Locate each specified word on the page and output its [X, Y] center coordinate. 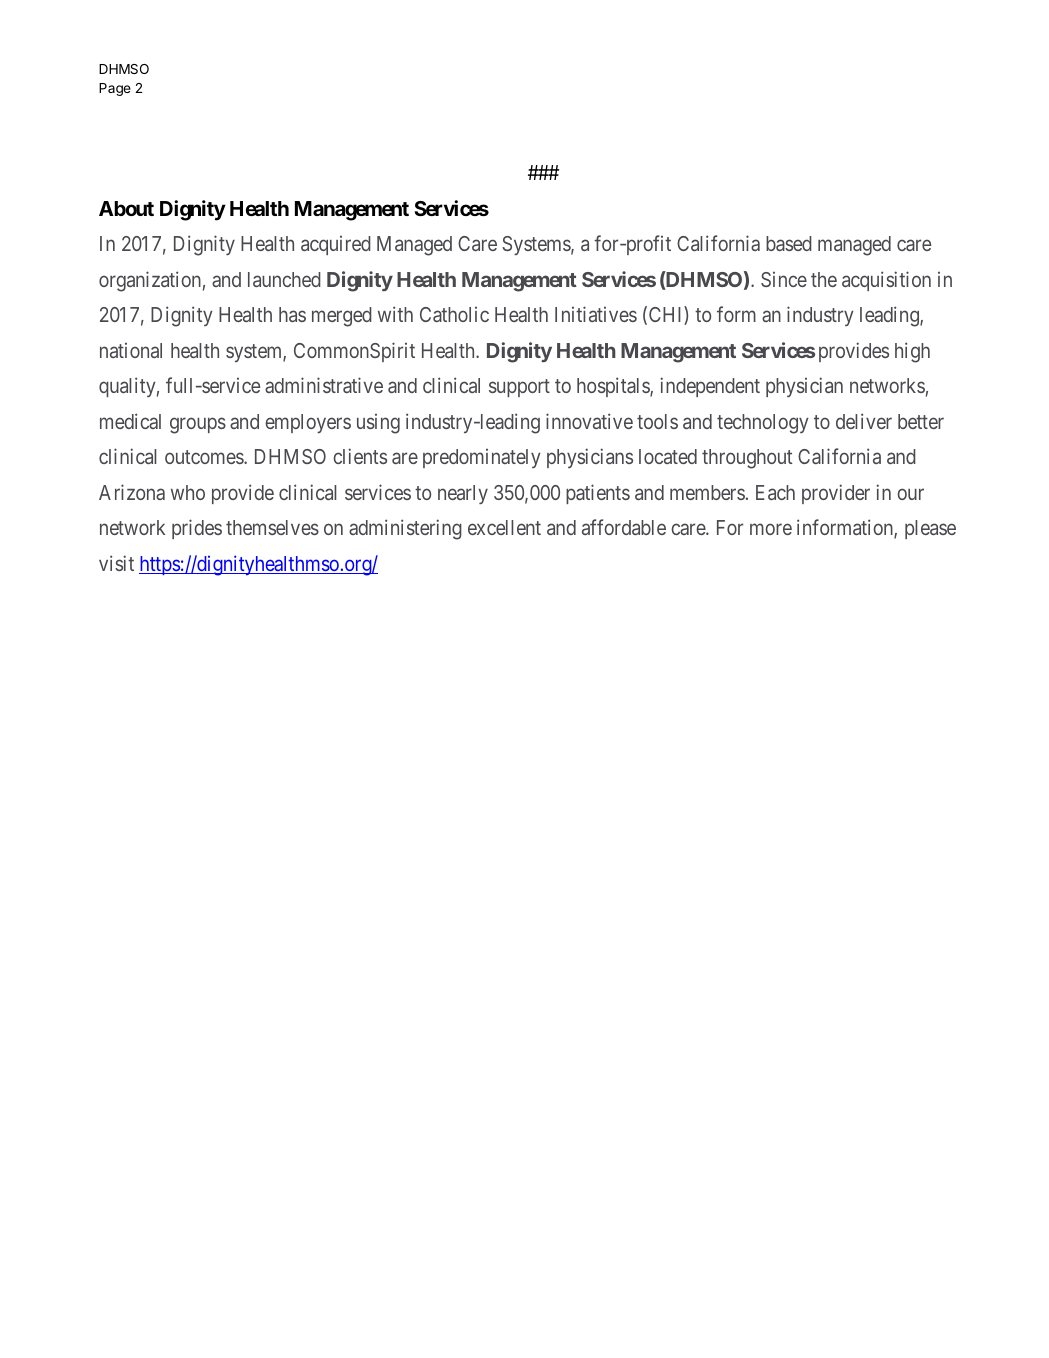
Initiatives [596, 314]
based [789, 243]
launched [284, 279]
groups [198, 425]
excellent [504, 527]
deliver [864, 421]
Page [115, 89]
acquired [336, 245]
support [519, 388]
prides [197, 529]
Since [784, 279]
